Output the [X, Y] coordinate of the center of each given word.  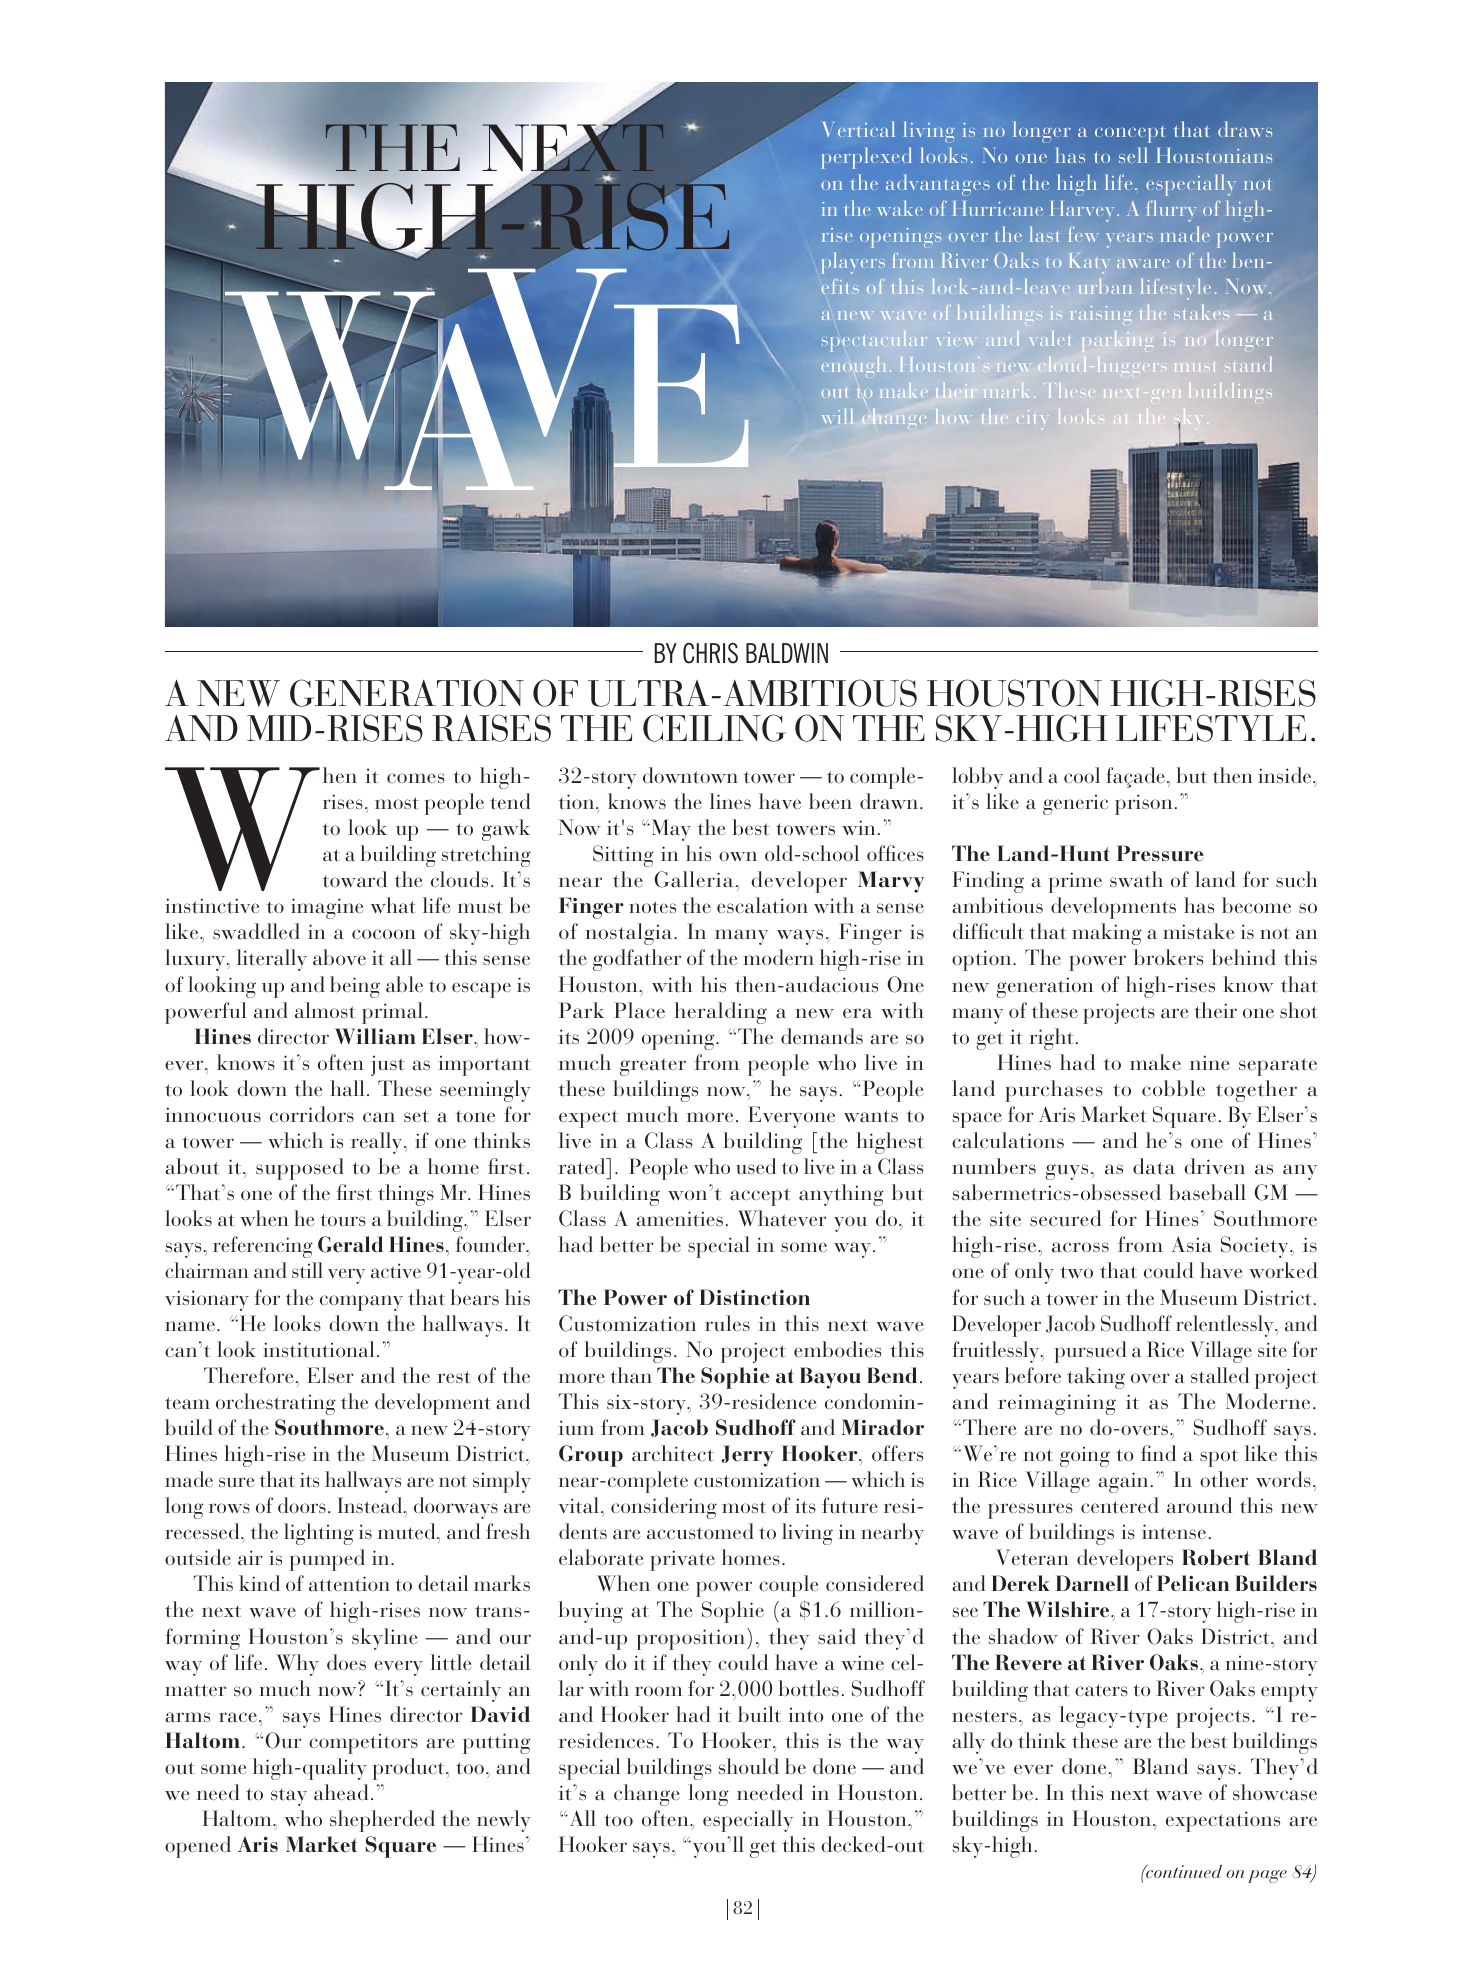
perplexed [866, 158]
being [355, 987]
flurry [1171, 211]
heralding [720, 1013]
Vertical [859, 129]
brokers [1168, 957]
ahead [341, 1792]
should [749, 1766]
